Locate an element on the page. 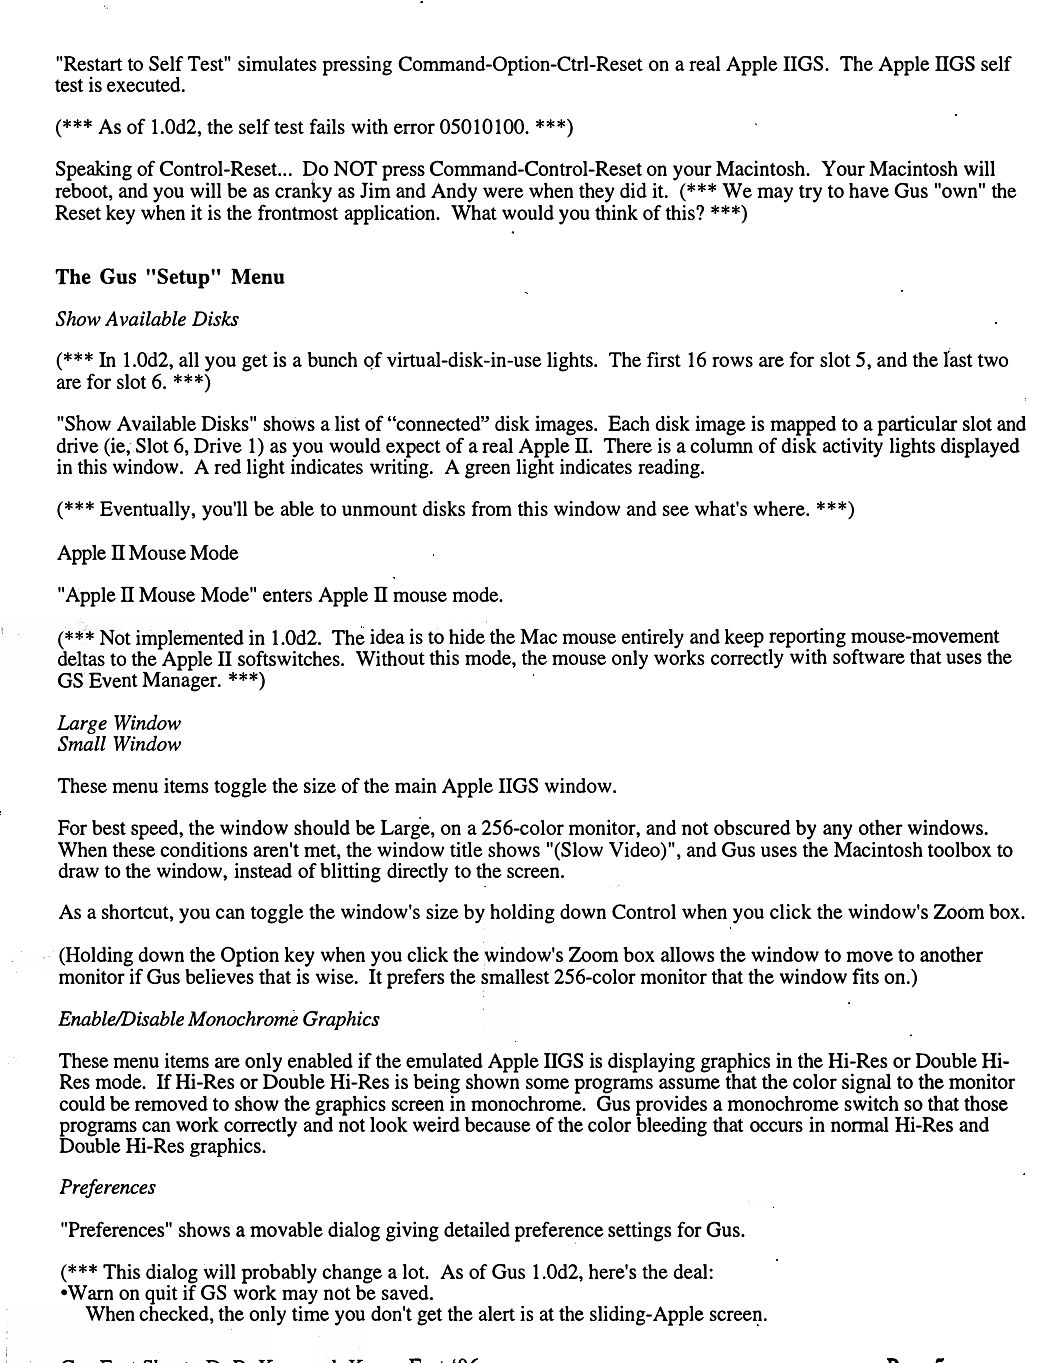 This document has height=1363, width=1057. enters is located at coordinates (287, 595).
